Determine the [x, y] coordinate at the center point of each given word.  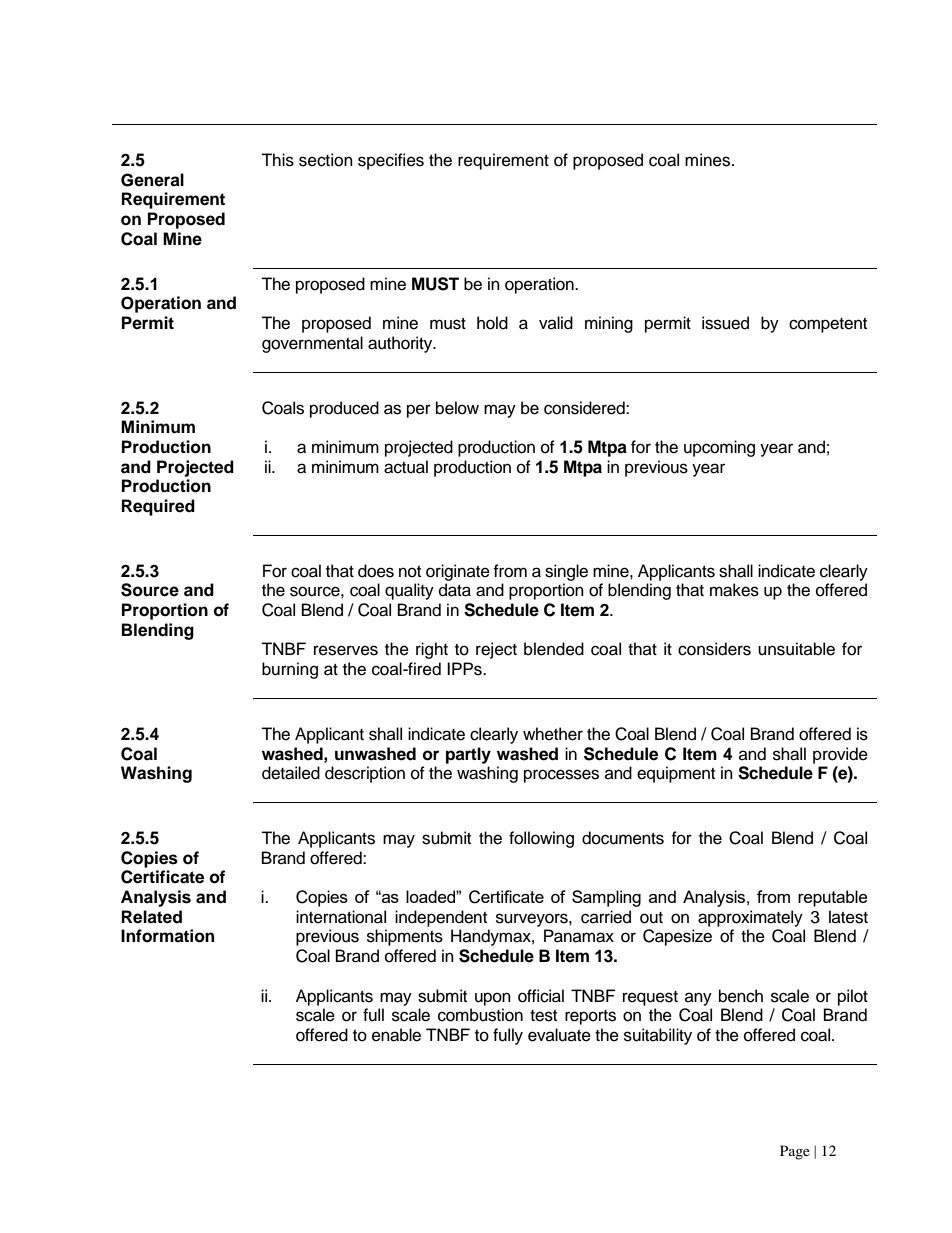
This [277, 160]
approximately [750, 918]
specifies [391, 161]
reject [496, 650]
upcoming [719, 448]
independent [441, 918]
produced [344, 409]
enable [396, 1035]
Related [152, 917]
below [457, 408]
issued [725, 323]
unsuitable [796, 649]
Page [795, 1152]
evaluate [559, 1035]
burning [290, 670]
